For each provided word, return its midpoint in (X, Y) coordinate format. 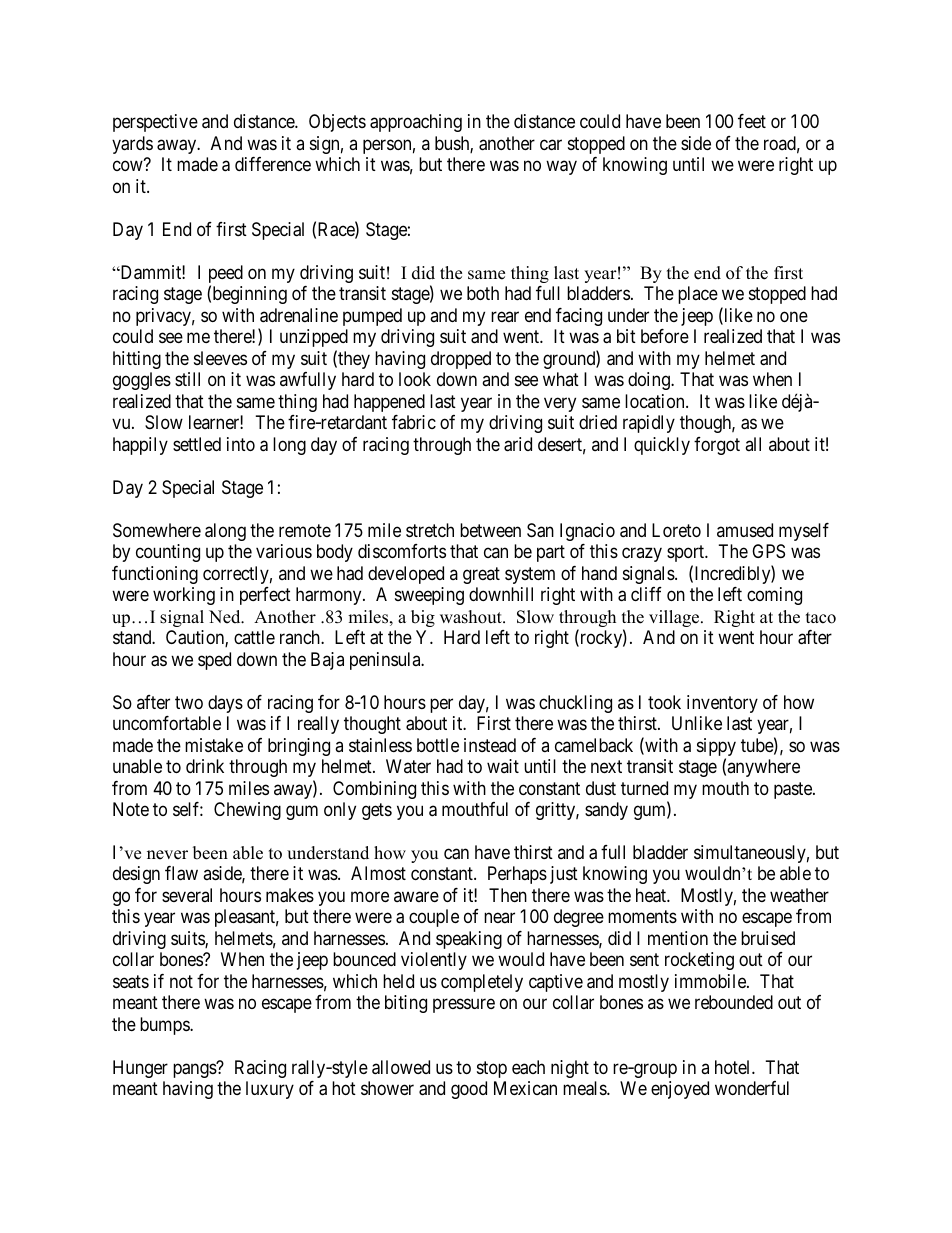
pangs (195, 1070)
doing (650, 381)
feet (752, 121)
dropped (461, 360)
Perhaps (517, 875)
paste (794, 790)
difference (273, 164)
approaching (416, 123)
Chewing (247, 811)
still (187, 379)
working (184, 596)
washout (472, 617)
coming (774, 596)
